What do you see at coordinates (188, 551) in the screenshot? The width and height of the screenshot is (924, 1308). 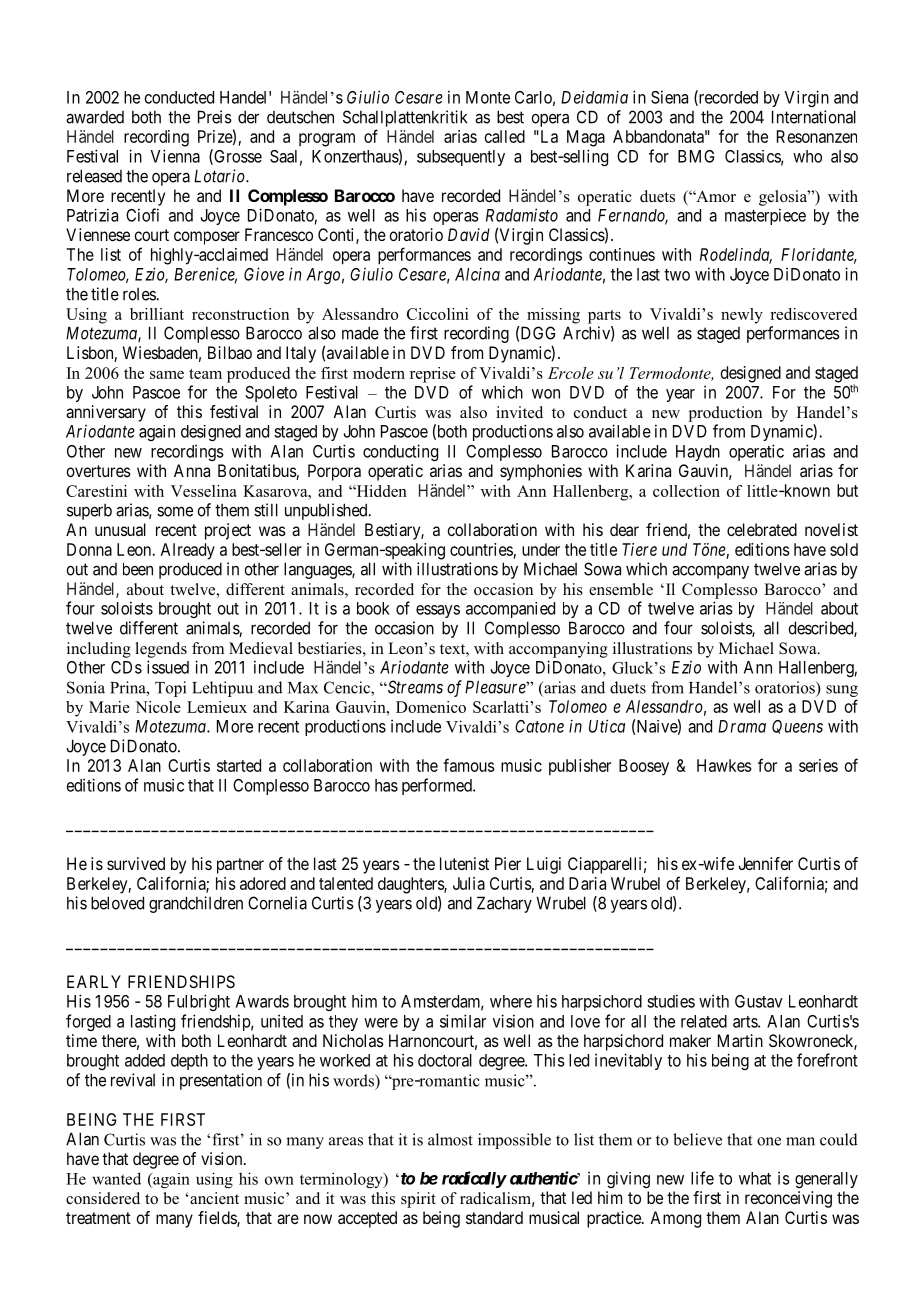 I see `Already` at bounding box center [188, 551].
